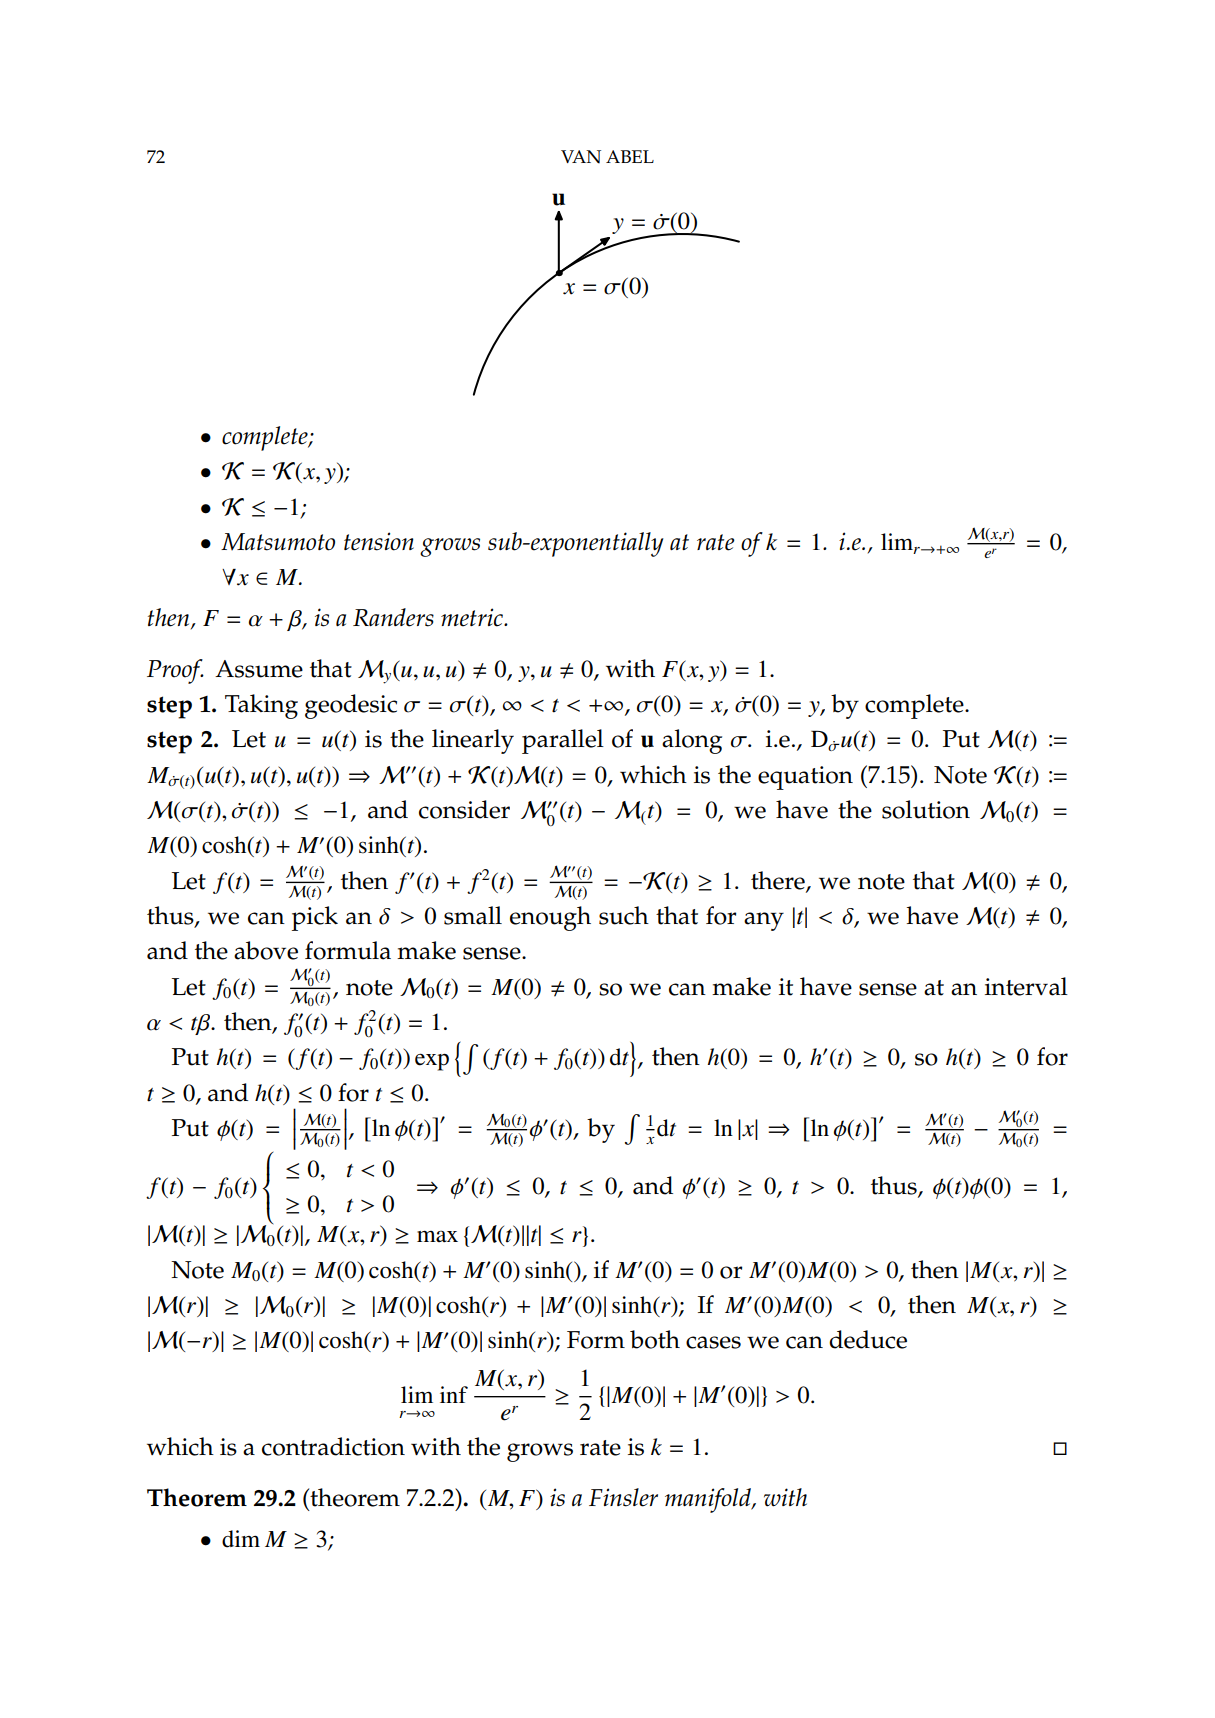  What do you see at coordinates (241, 1539) in the page?
I see `dim` at bounding box center [241, 1539].
